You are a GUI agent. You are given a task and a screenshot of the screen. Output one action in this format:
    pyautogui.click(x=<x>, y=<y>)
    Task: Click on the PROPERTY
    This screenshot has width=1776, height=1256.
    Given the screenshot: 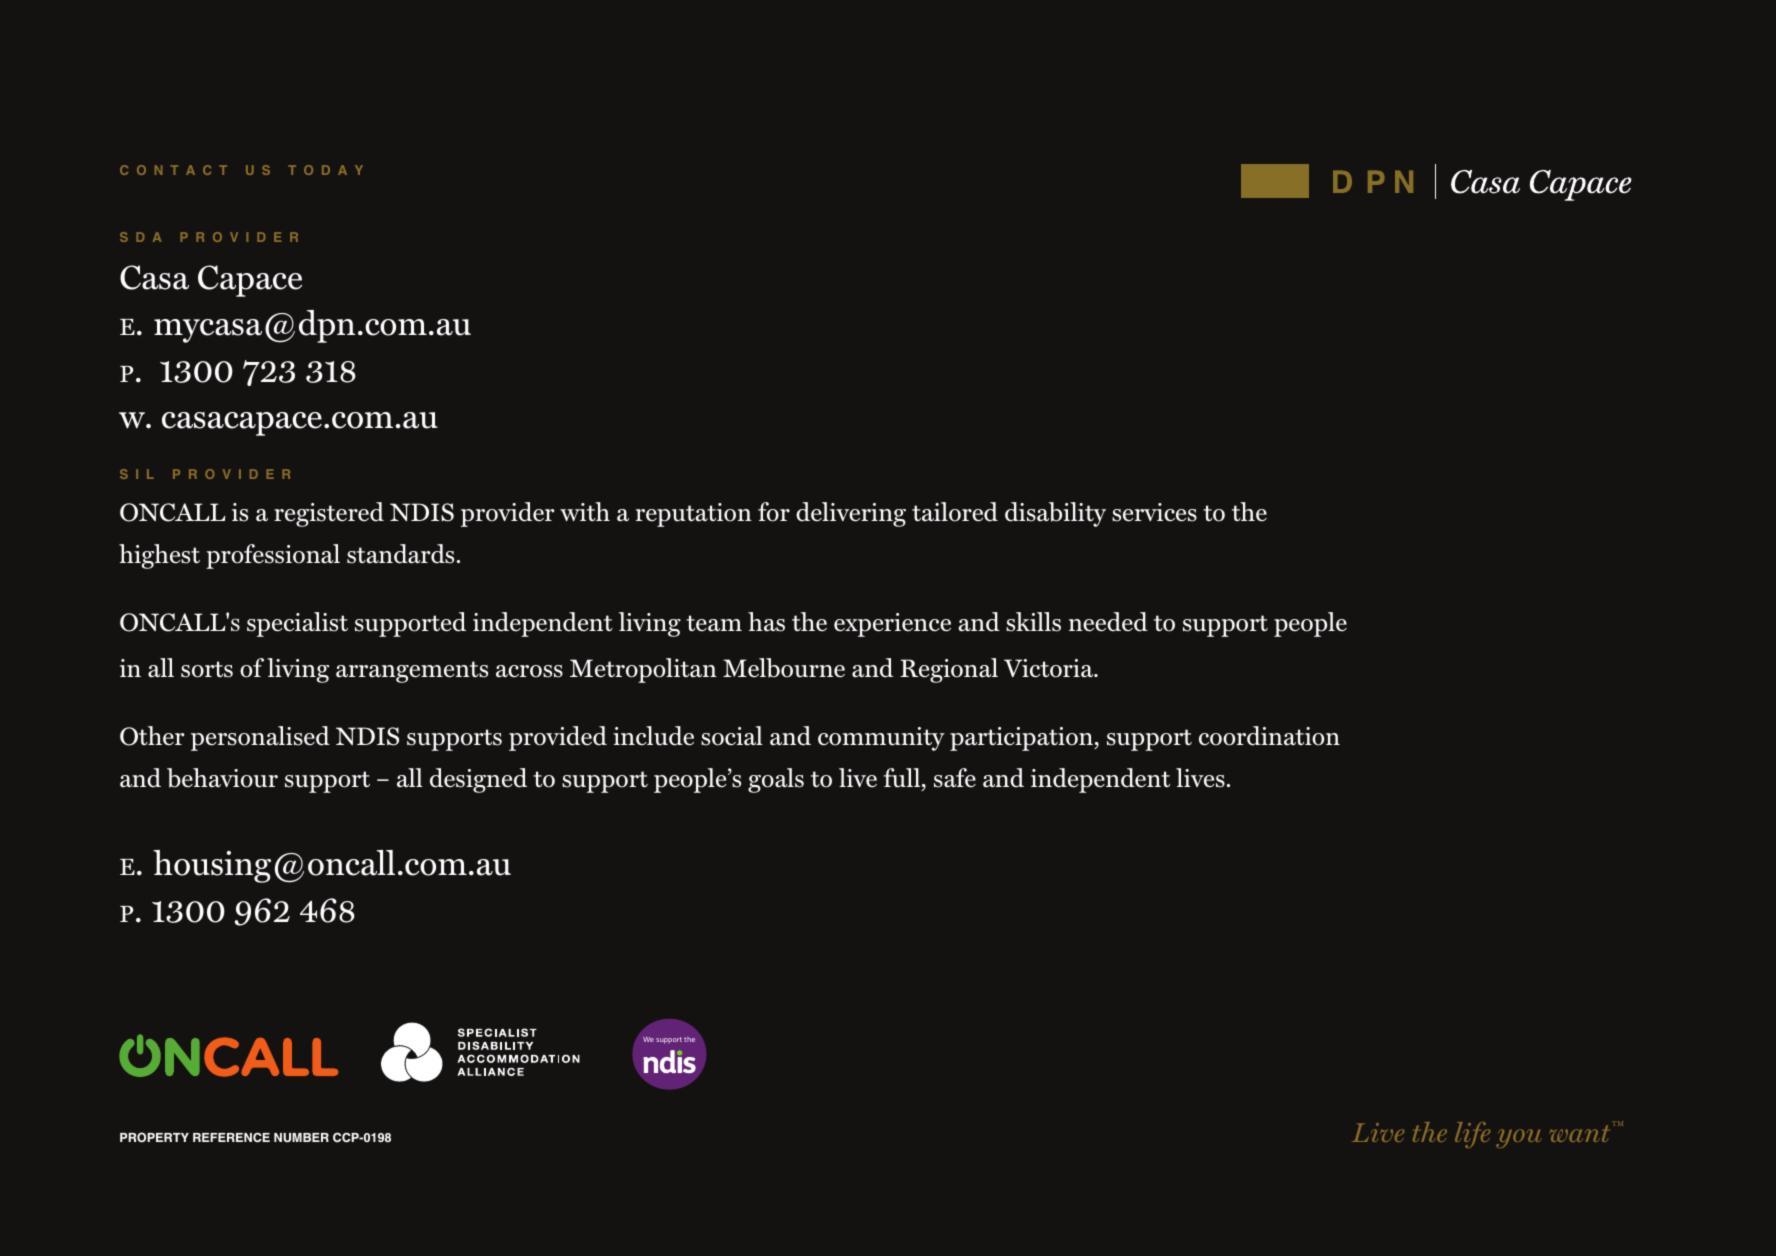 What is the action you would take?
    pyautogui.click(x=154, y=1137)
